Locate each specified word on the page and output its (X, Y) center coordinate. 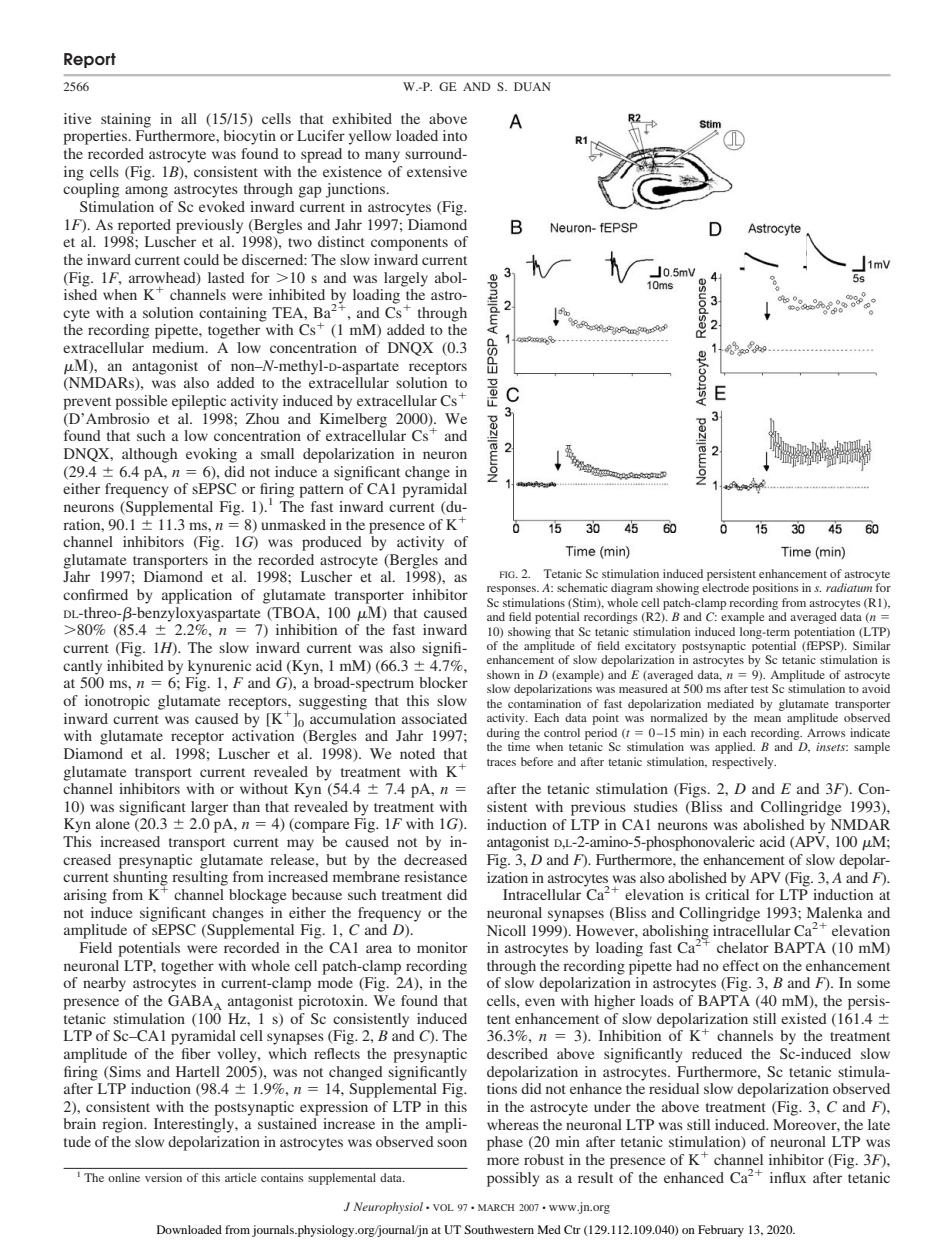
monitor (442, 947)
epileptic (199, 402)
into (455, 135)
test (760, 689)
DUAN (532, 86)
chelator (743, 947)
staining (126, 120)
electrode (725, 587)
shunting (140, 879)
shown (503, 674)
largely (406, 279)
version (163, 1177)
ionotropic (117, 702)
